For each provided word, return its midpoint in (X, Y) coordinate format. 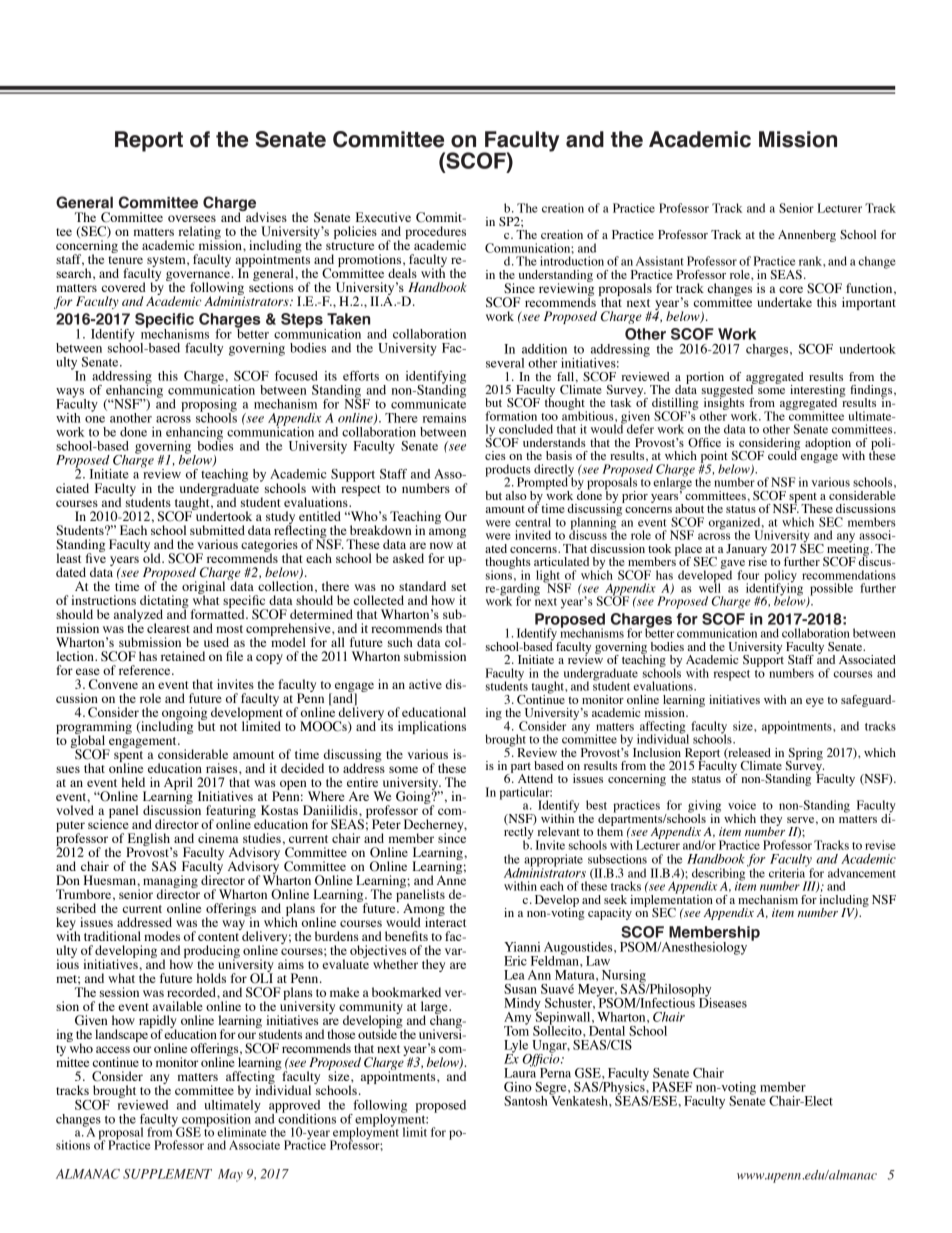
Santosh (527, 1099)
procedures (435, 233)
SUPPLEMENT (167, 1174)
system (167, 262)
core (791, 289)
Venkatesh (579, 1099)
